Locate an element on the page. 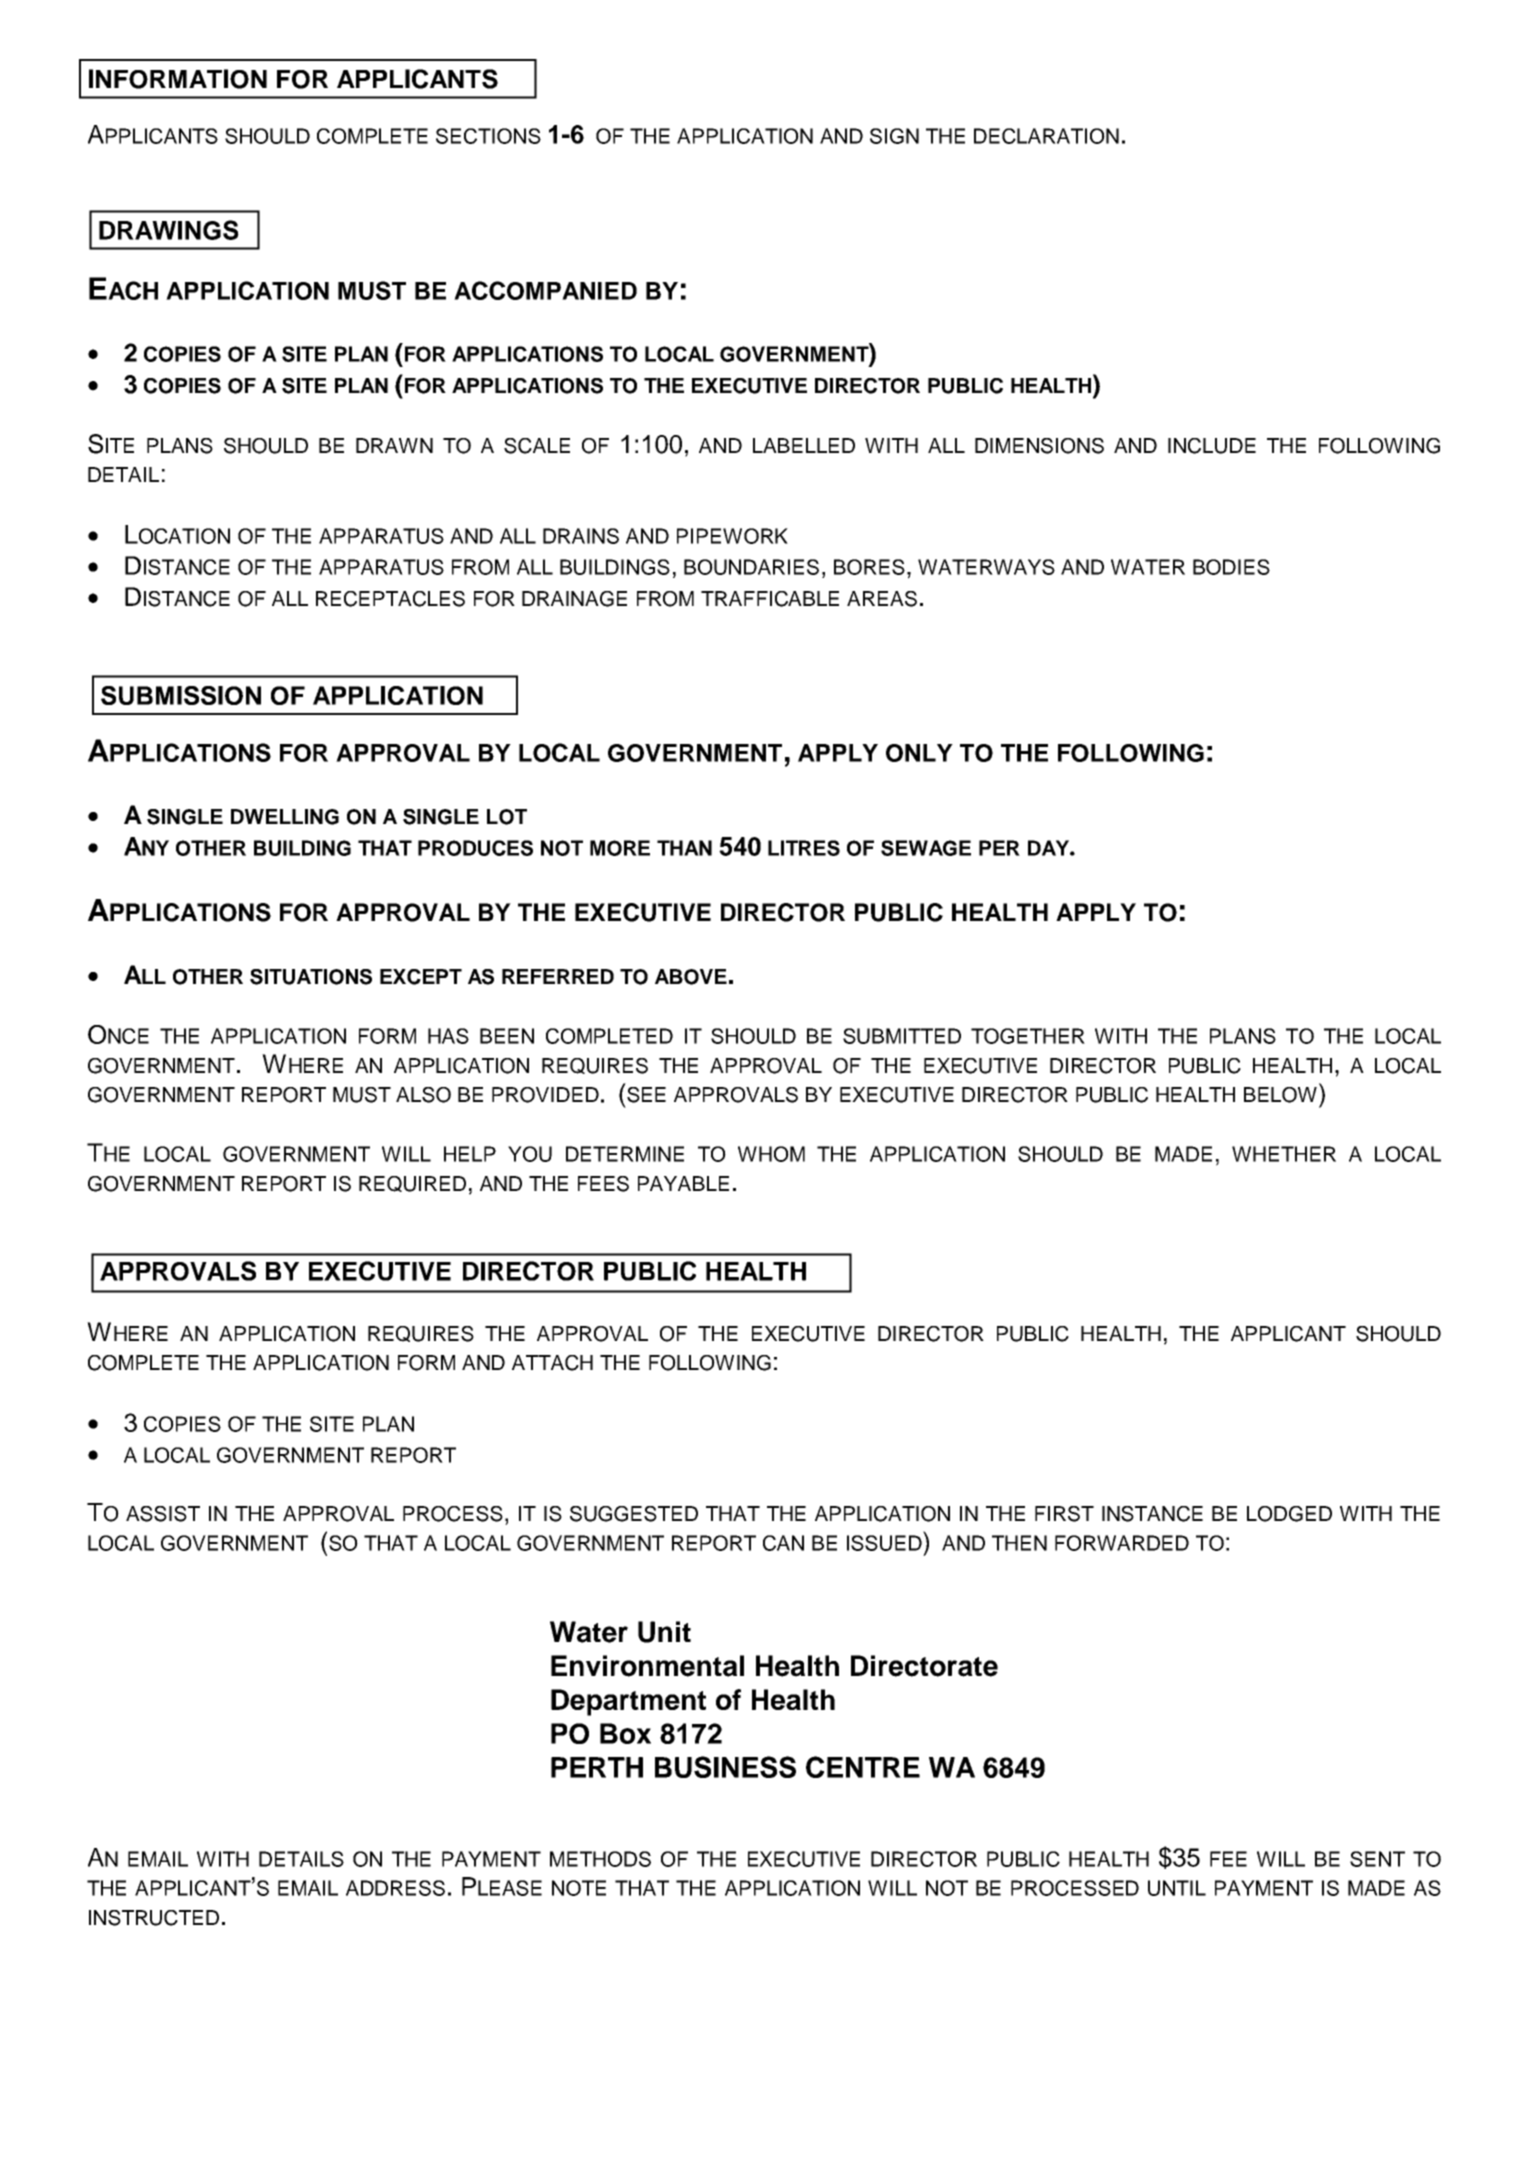 Image resolution: width=1528 pixels, height=2162 pixels. SIGN is located at coordinates (894, 136).
